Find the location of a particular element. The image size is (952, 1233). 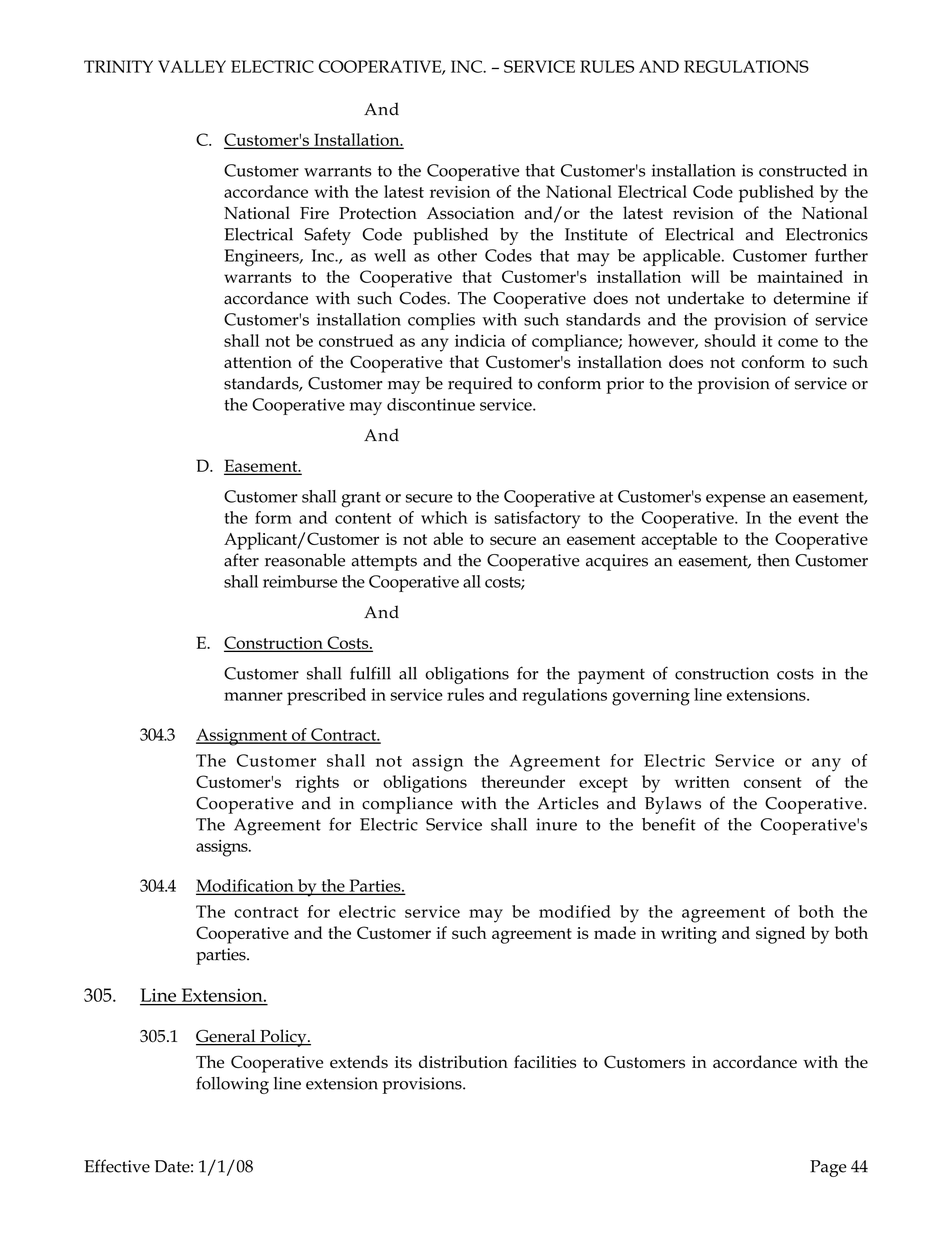

discontinue is located at coordinates (431, 404).
